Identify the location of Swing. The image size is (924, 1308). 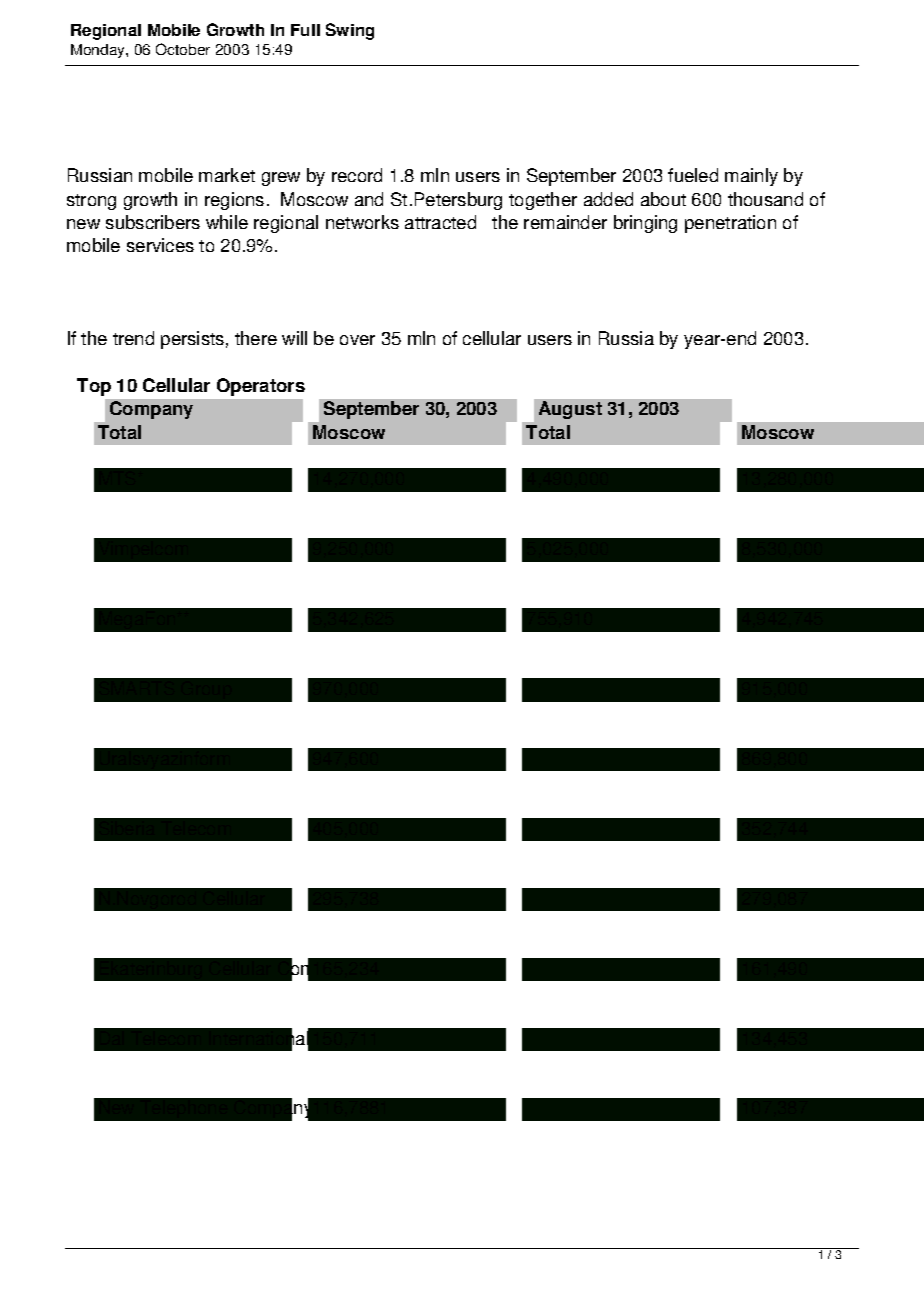
(350, 31).
